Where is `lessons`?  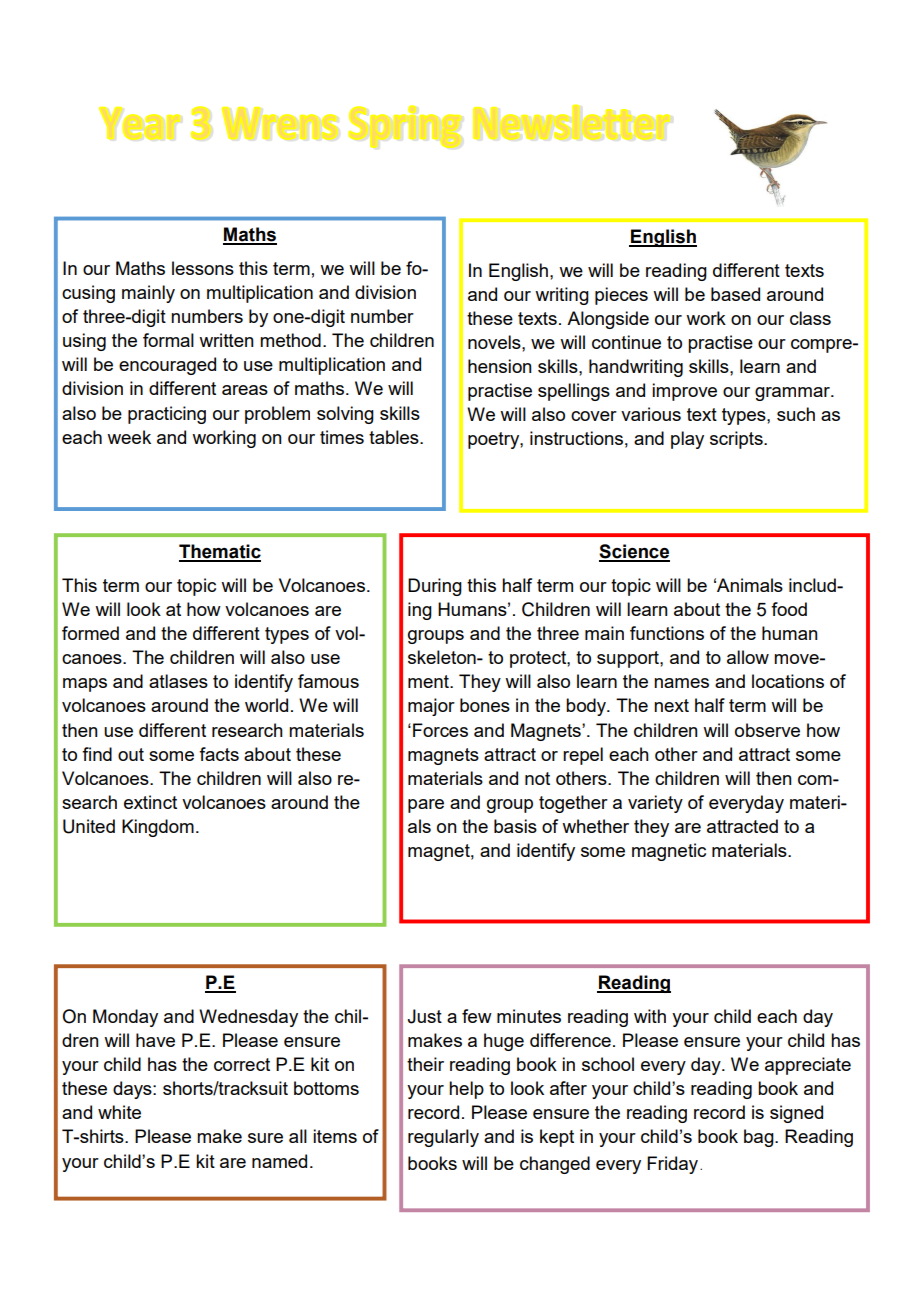 lessons is located at coordinates (203, 268).
